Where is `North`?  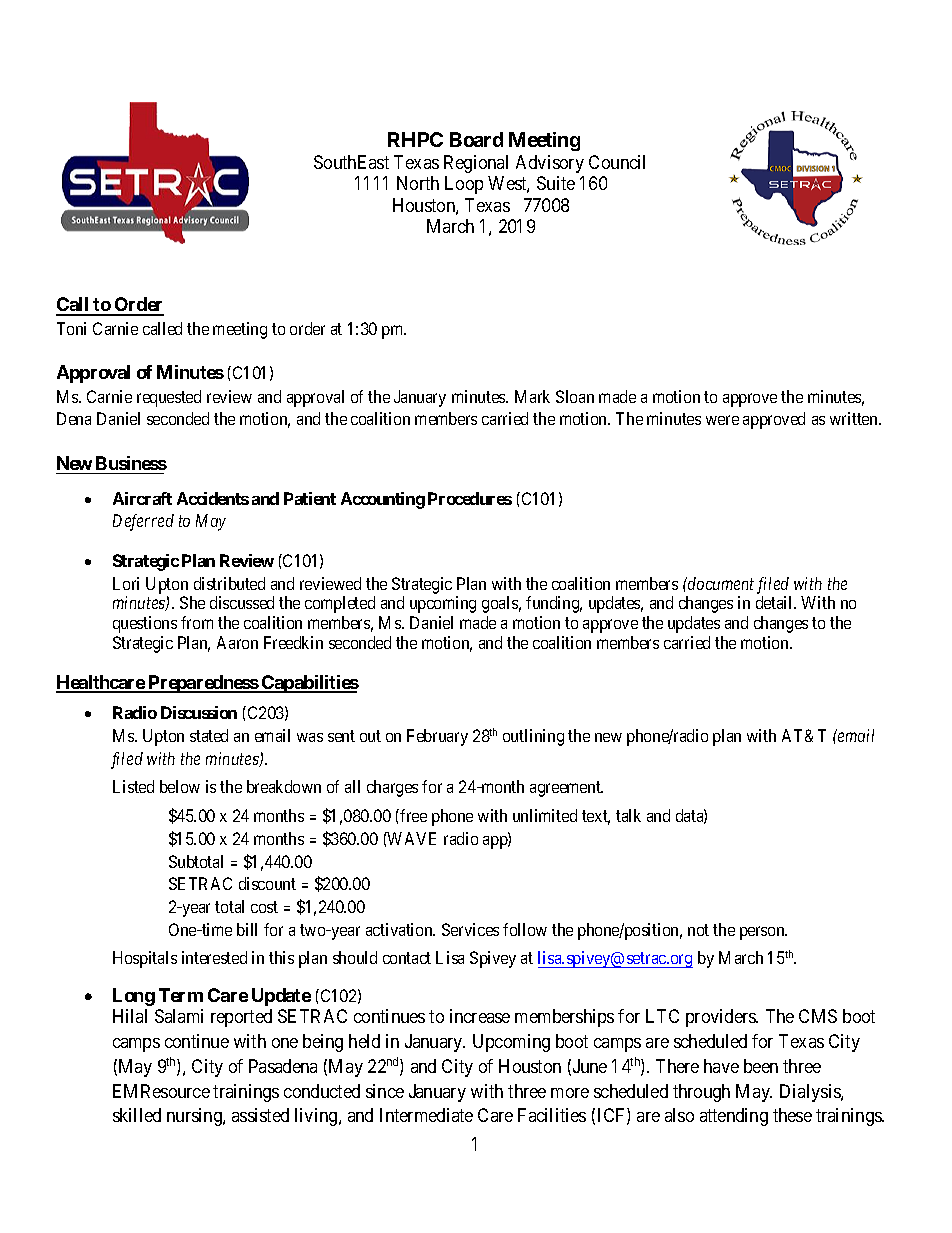 North is located at coordinates (418, 183).
